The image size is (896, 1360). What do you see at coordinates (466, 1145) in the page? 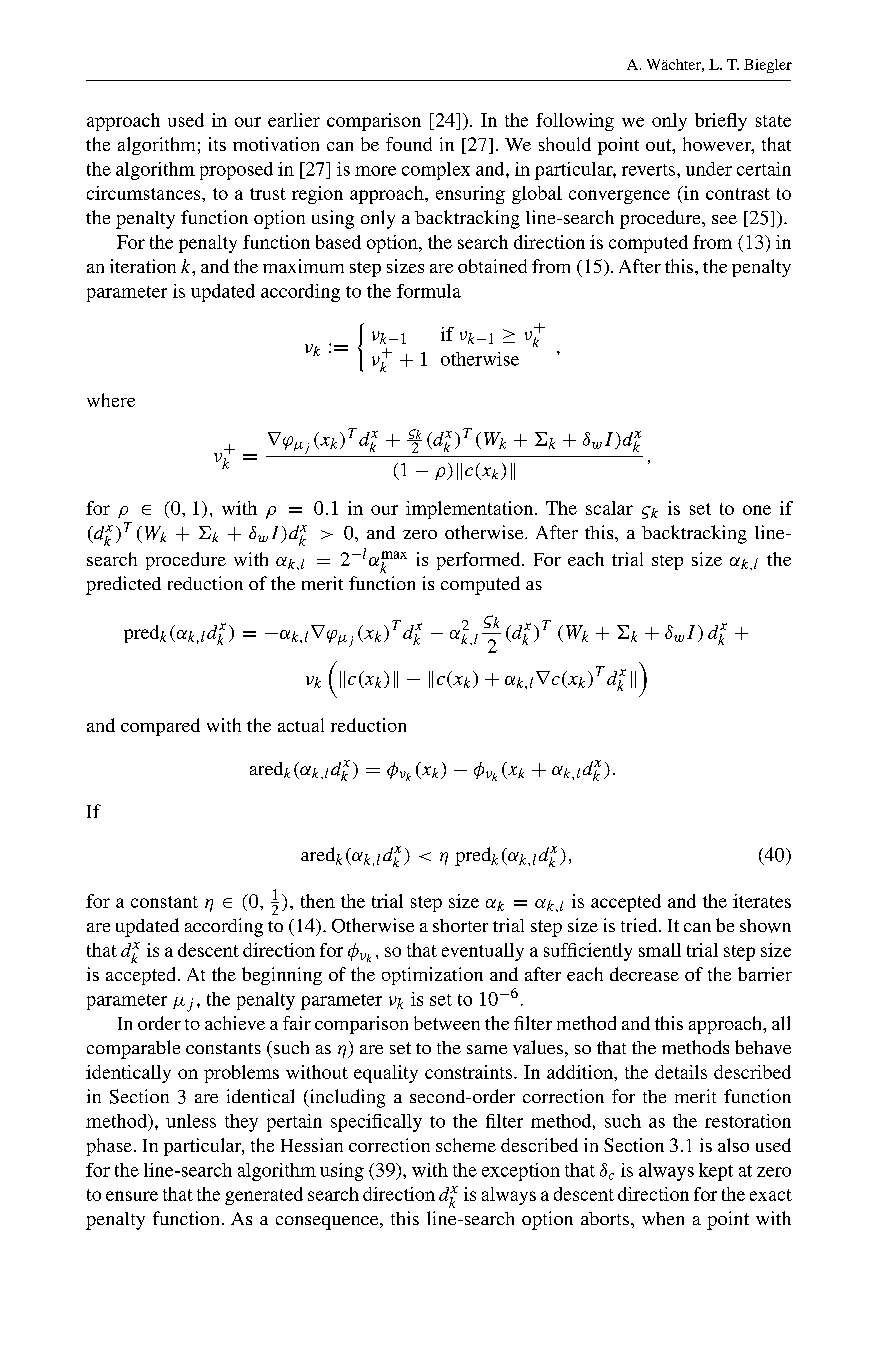
I see `scheme` at bounding box center [466, 1145].
